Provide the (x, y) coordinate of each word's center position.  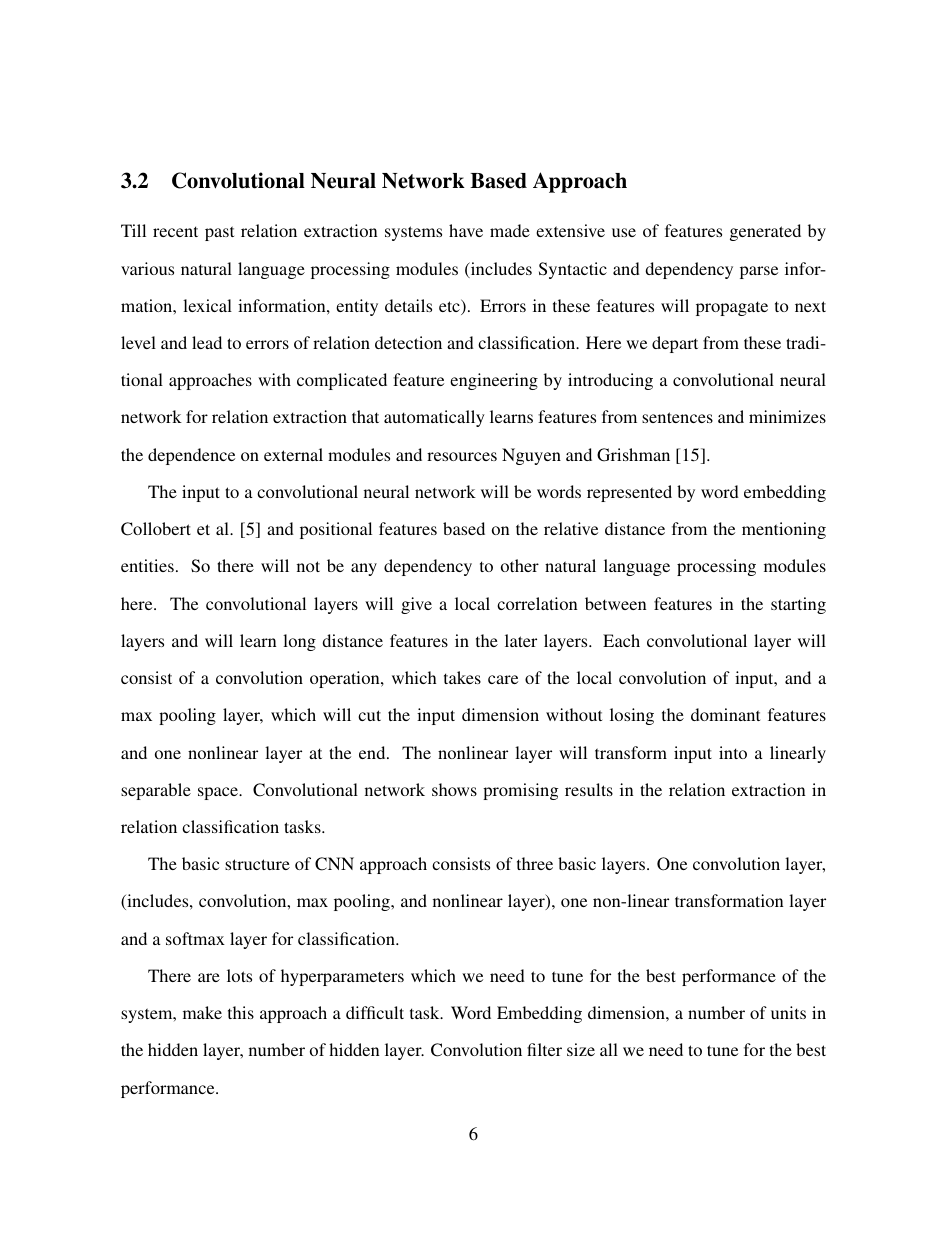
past (219, 233)
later (521, 640)
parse (759, 272)
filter (544, 1049)
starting (798, 605)
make (202, 1012)
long (299, 642)
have (466, 230)
